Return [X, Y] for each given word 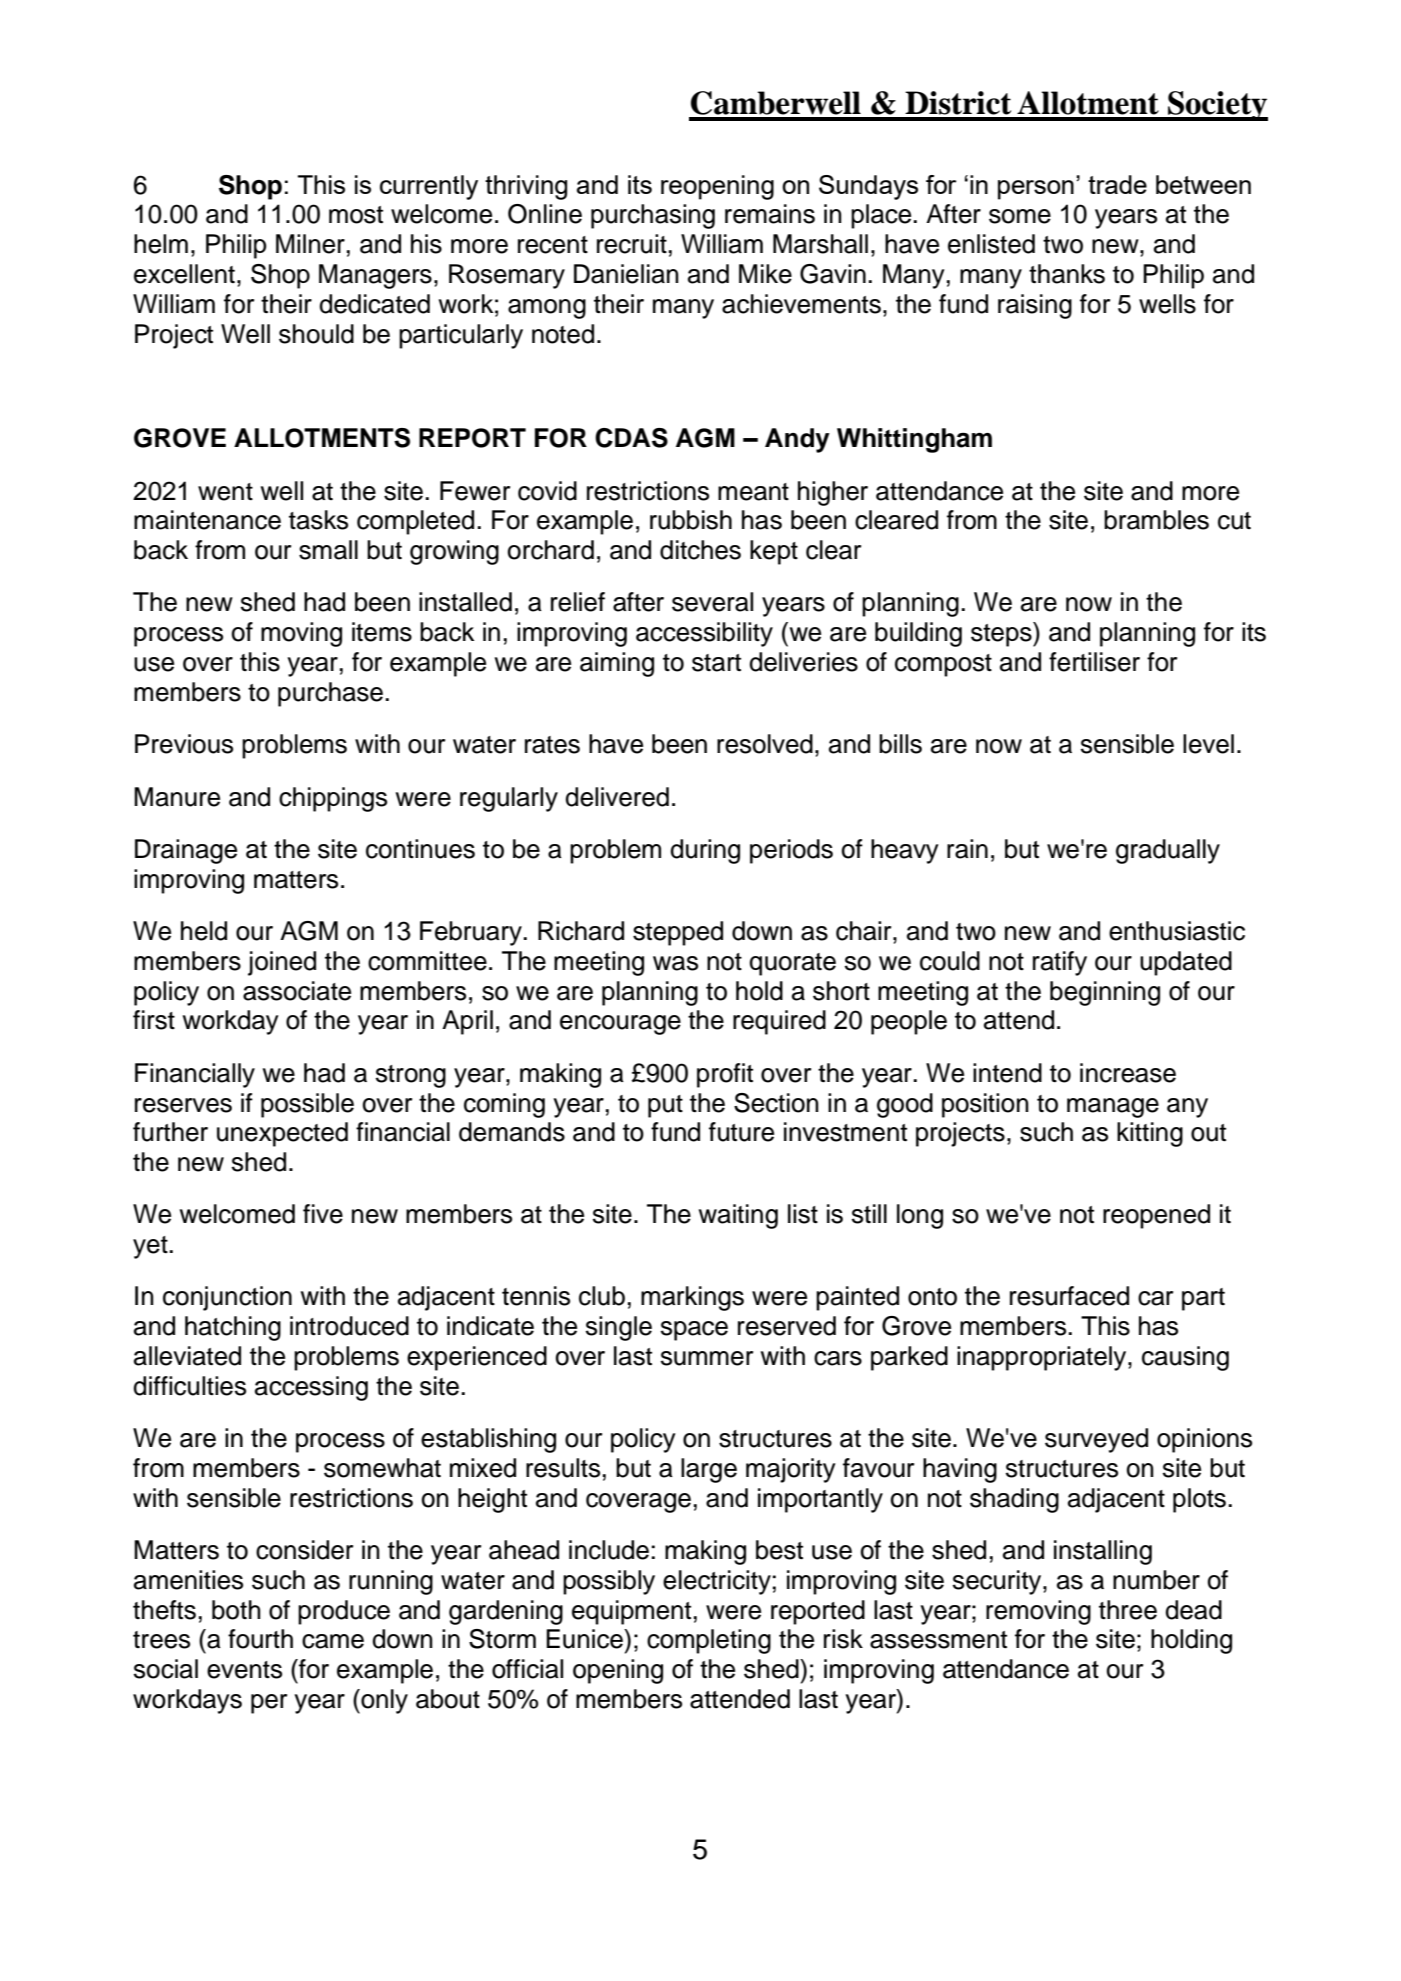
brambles [1156, 520]
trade [1117, 184]
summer [707, 1358]
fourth [260, 1639]
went [225, 492]
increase [1128, 1073]
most [356, 215]
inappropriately [1043, 1358]
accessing [311, 1388]
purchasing [653, 216]
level [1208, 744]
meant [753, 492]
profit [725, 1075]
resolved [765, 744]
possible [307, 1105]
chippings [333, 799]
